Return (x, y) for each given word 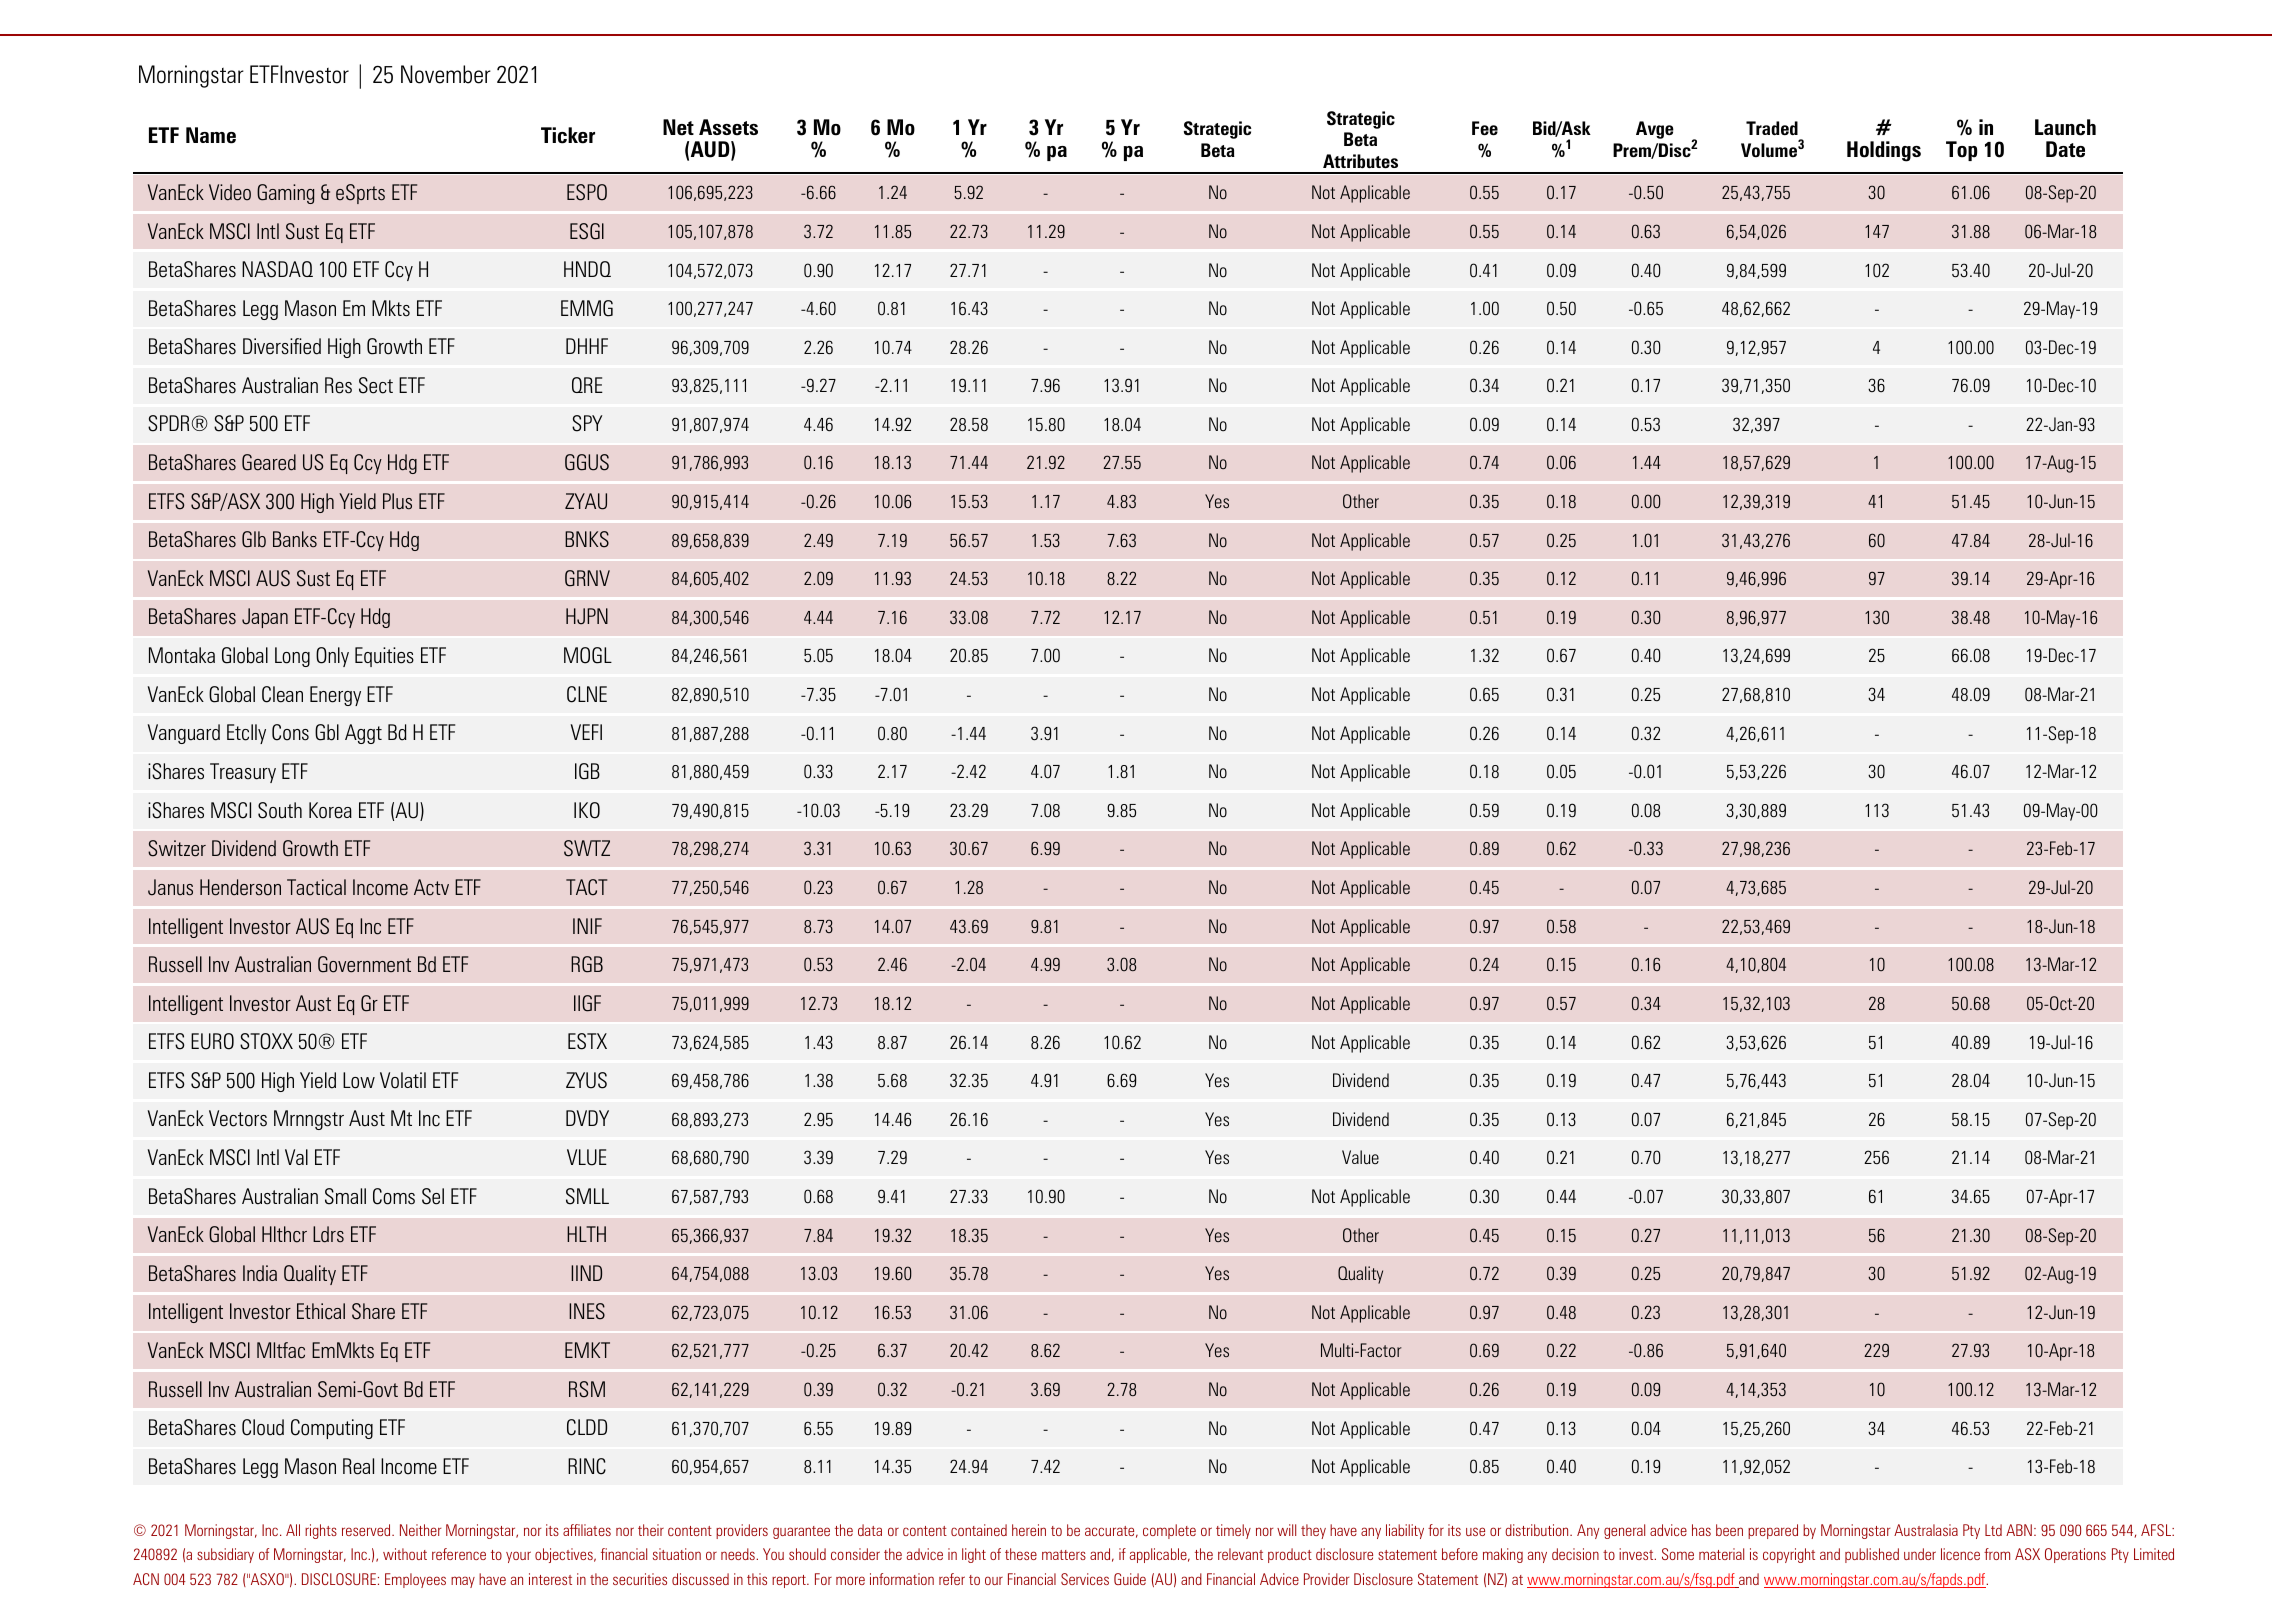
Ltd (1993, 1530)
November (446, 74)
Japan (265, 618)
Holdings (1884, 151)
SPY (587, 423)
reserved (367, 1530)
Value (1360, 1157)
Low (359, 1080)
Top (1961, 151)
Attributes (1360, 161)
